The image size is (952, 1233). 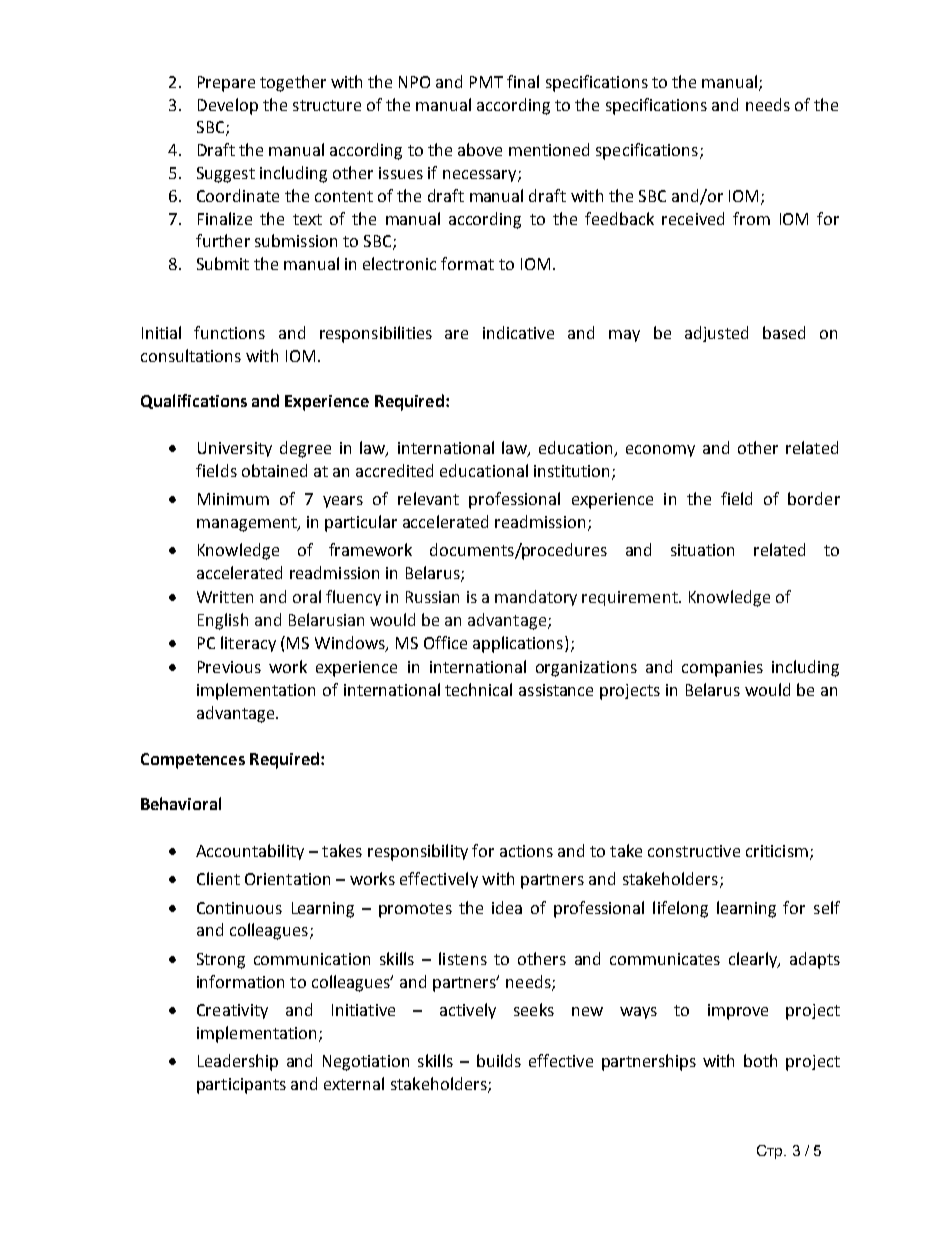 I want to click on mandatory, so click(x=536, y=598).
